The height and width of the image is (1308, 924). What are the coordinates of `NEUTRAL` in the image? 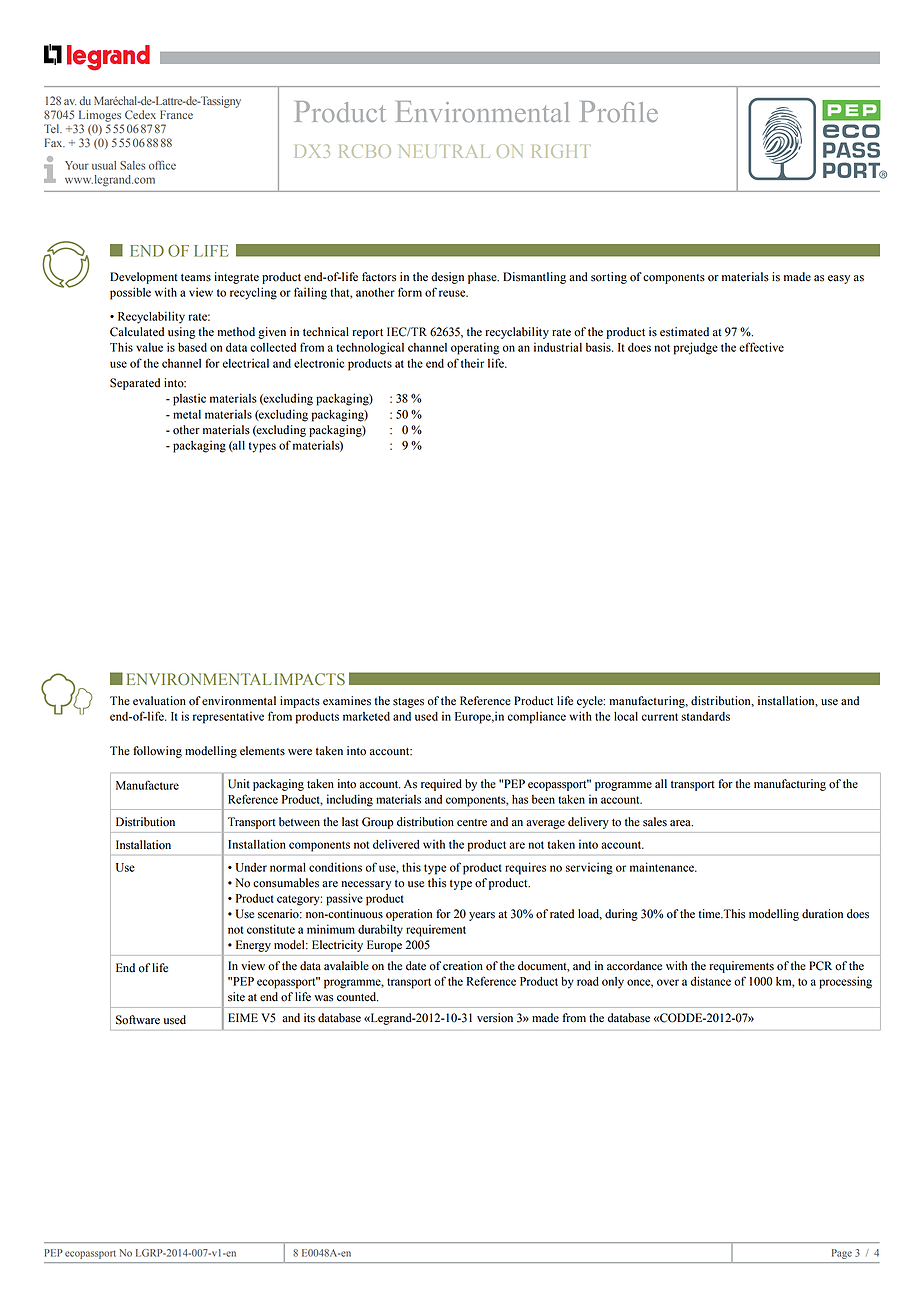 It's located at (444, 151).
